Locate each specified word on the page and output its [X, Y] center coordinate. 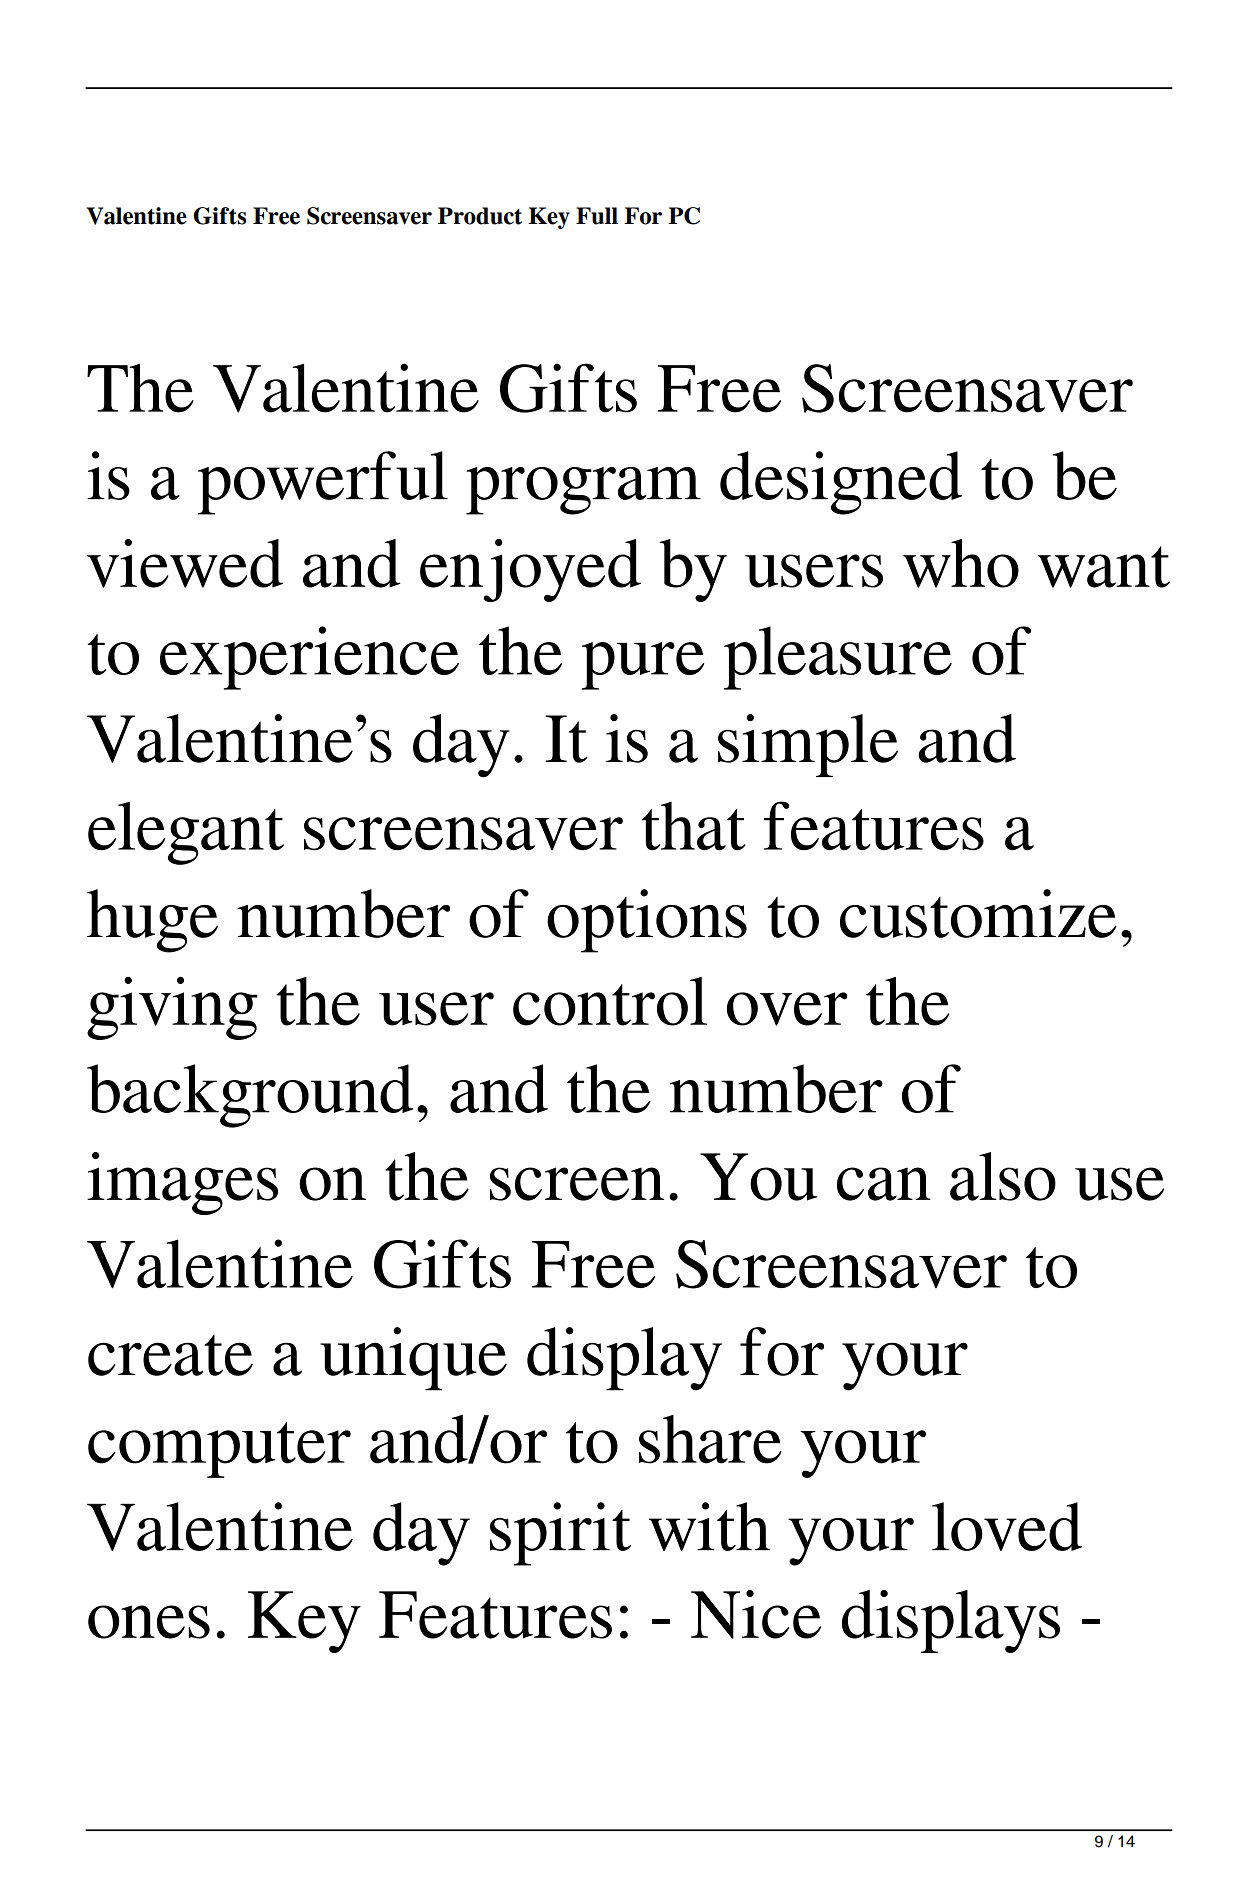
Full [597, 216]
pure [643, 666]
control [610, 1001]
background [250, 1096]
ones [149, 1622]
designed [841, 483]
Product [480, 216]
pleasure [838, 658]
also [1003, 1176]
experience [309, 658]
